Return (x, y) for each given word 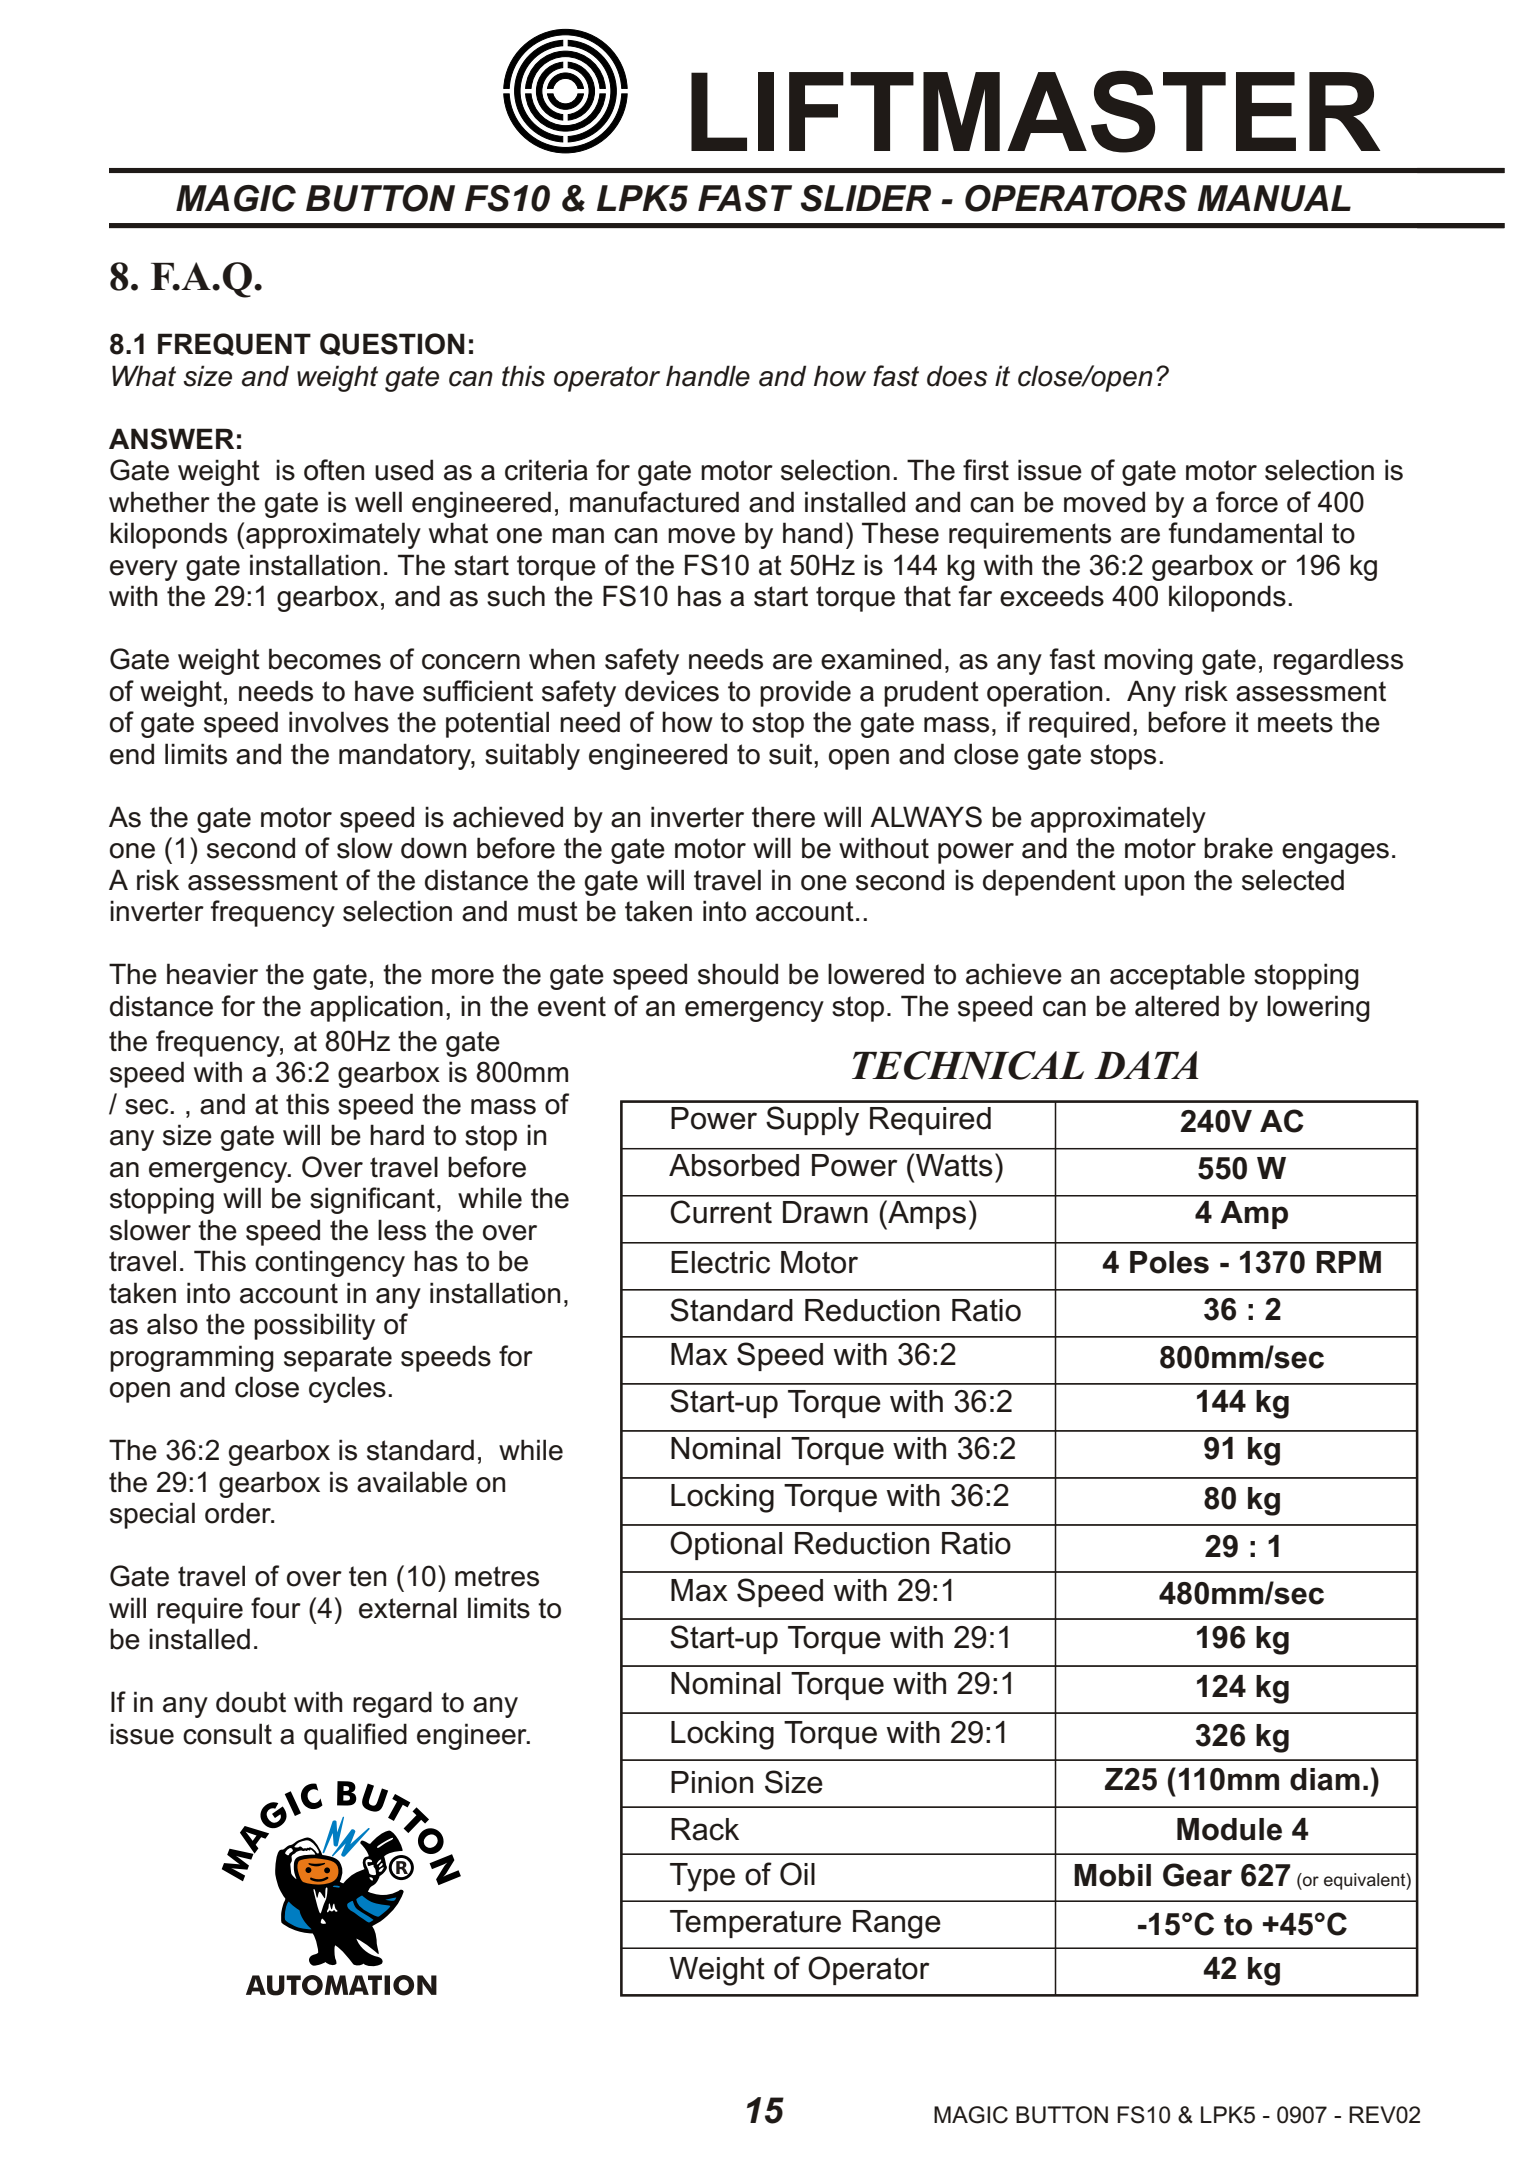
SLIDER (866, 198)
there (783, 817)
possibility (314, 1326)
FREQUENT (234, 344)
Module (1229, 1829)
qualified (355, 1736)
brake (1238, 848)
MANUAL (1274, 198)
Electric (720, 1262)
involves (339, 722)
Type (702, 1877)
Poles (1169, 1262)
